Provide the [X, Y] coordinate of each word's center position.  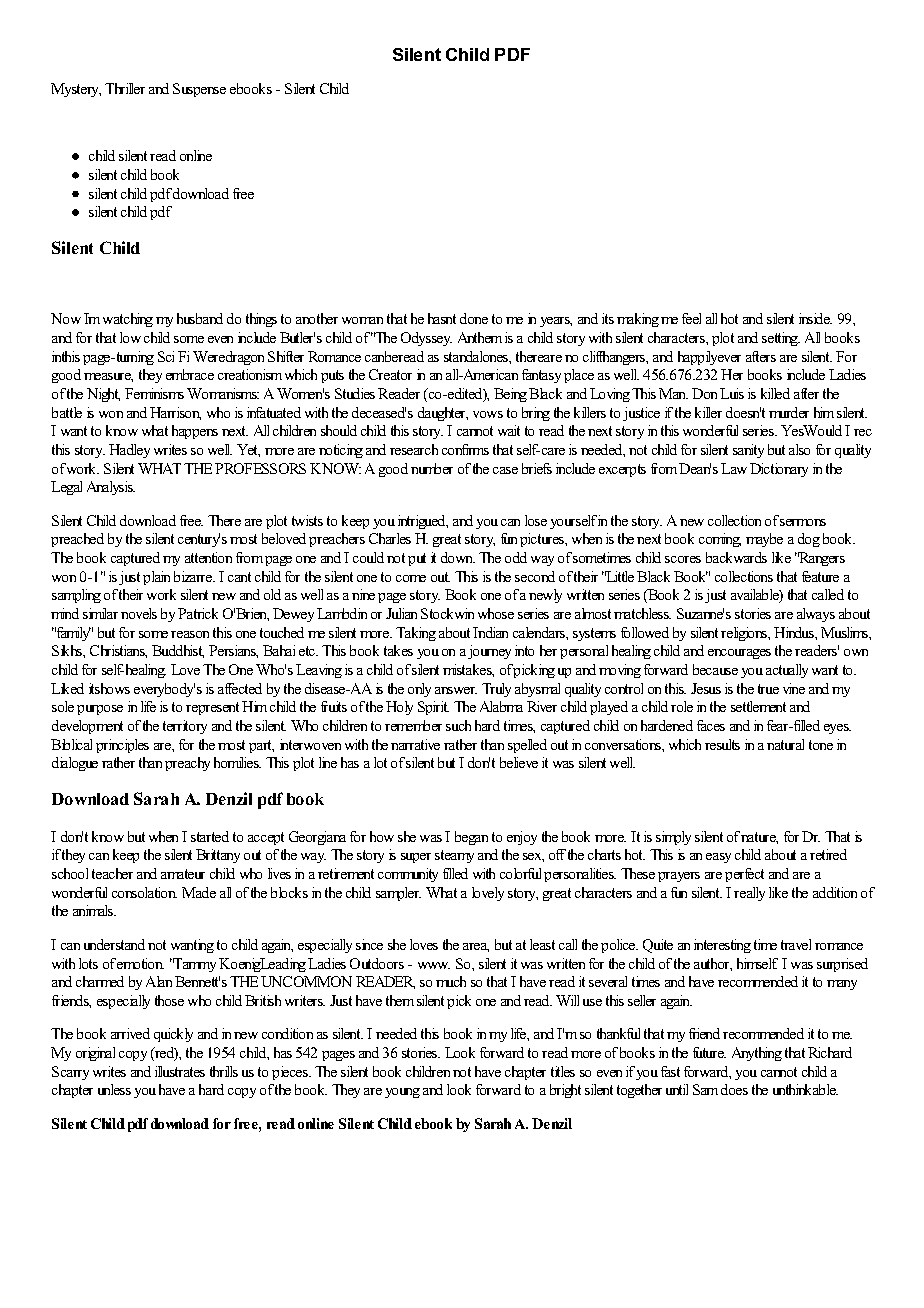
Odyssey [426, 339]
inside [815, 318]
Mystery [76, 90]
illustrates [180, 1071]
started [210, 836]
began [471, 838]
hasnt [442, 318]
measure [108, 377]
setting [781, 339]
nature [759, 838]
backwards [736, 557]
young [402, 1093]
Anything [757, 1054]
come [411, 578]
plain [156, 578]
